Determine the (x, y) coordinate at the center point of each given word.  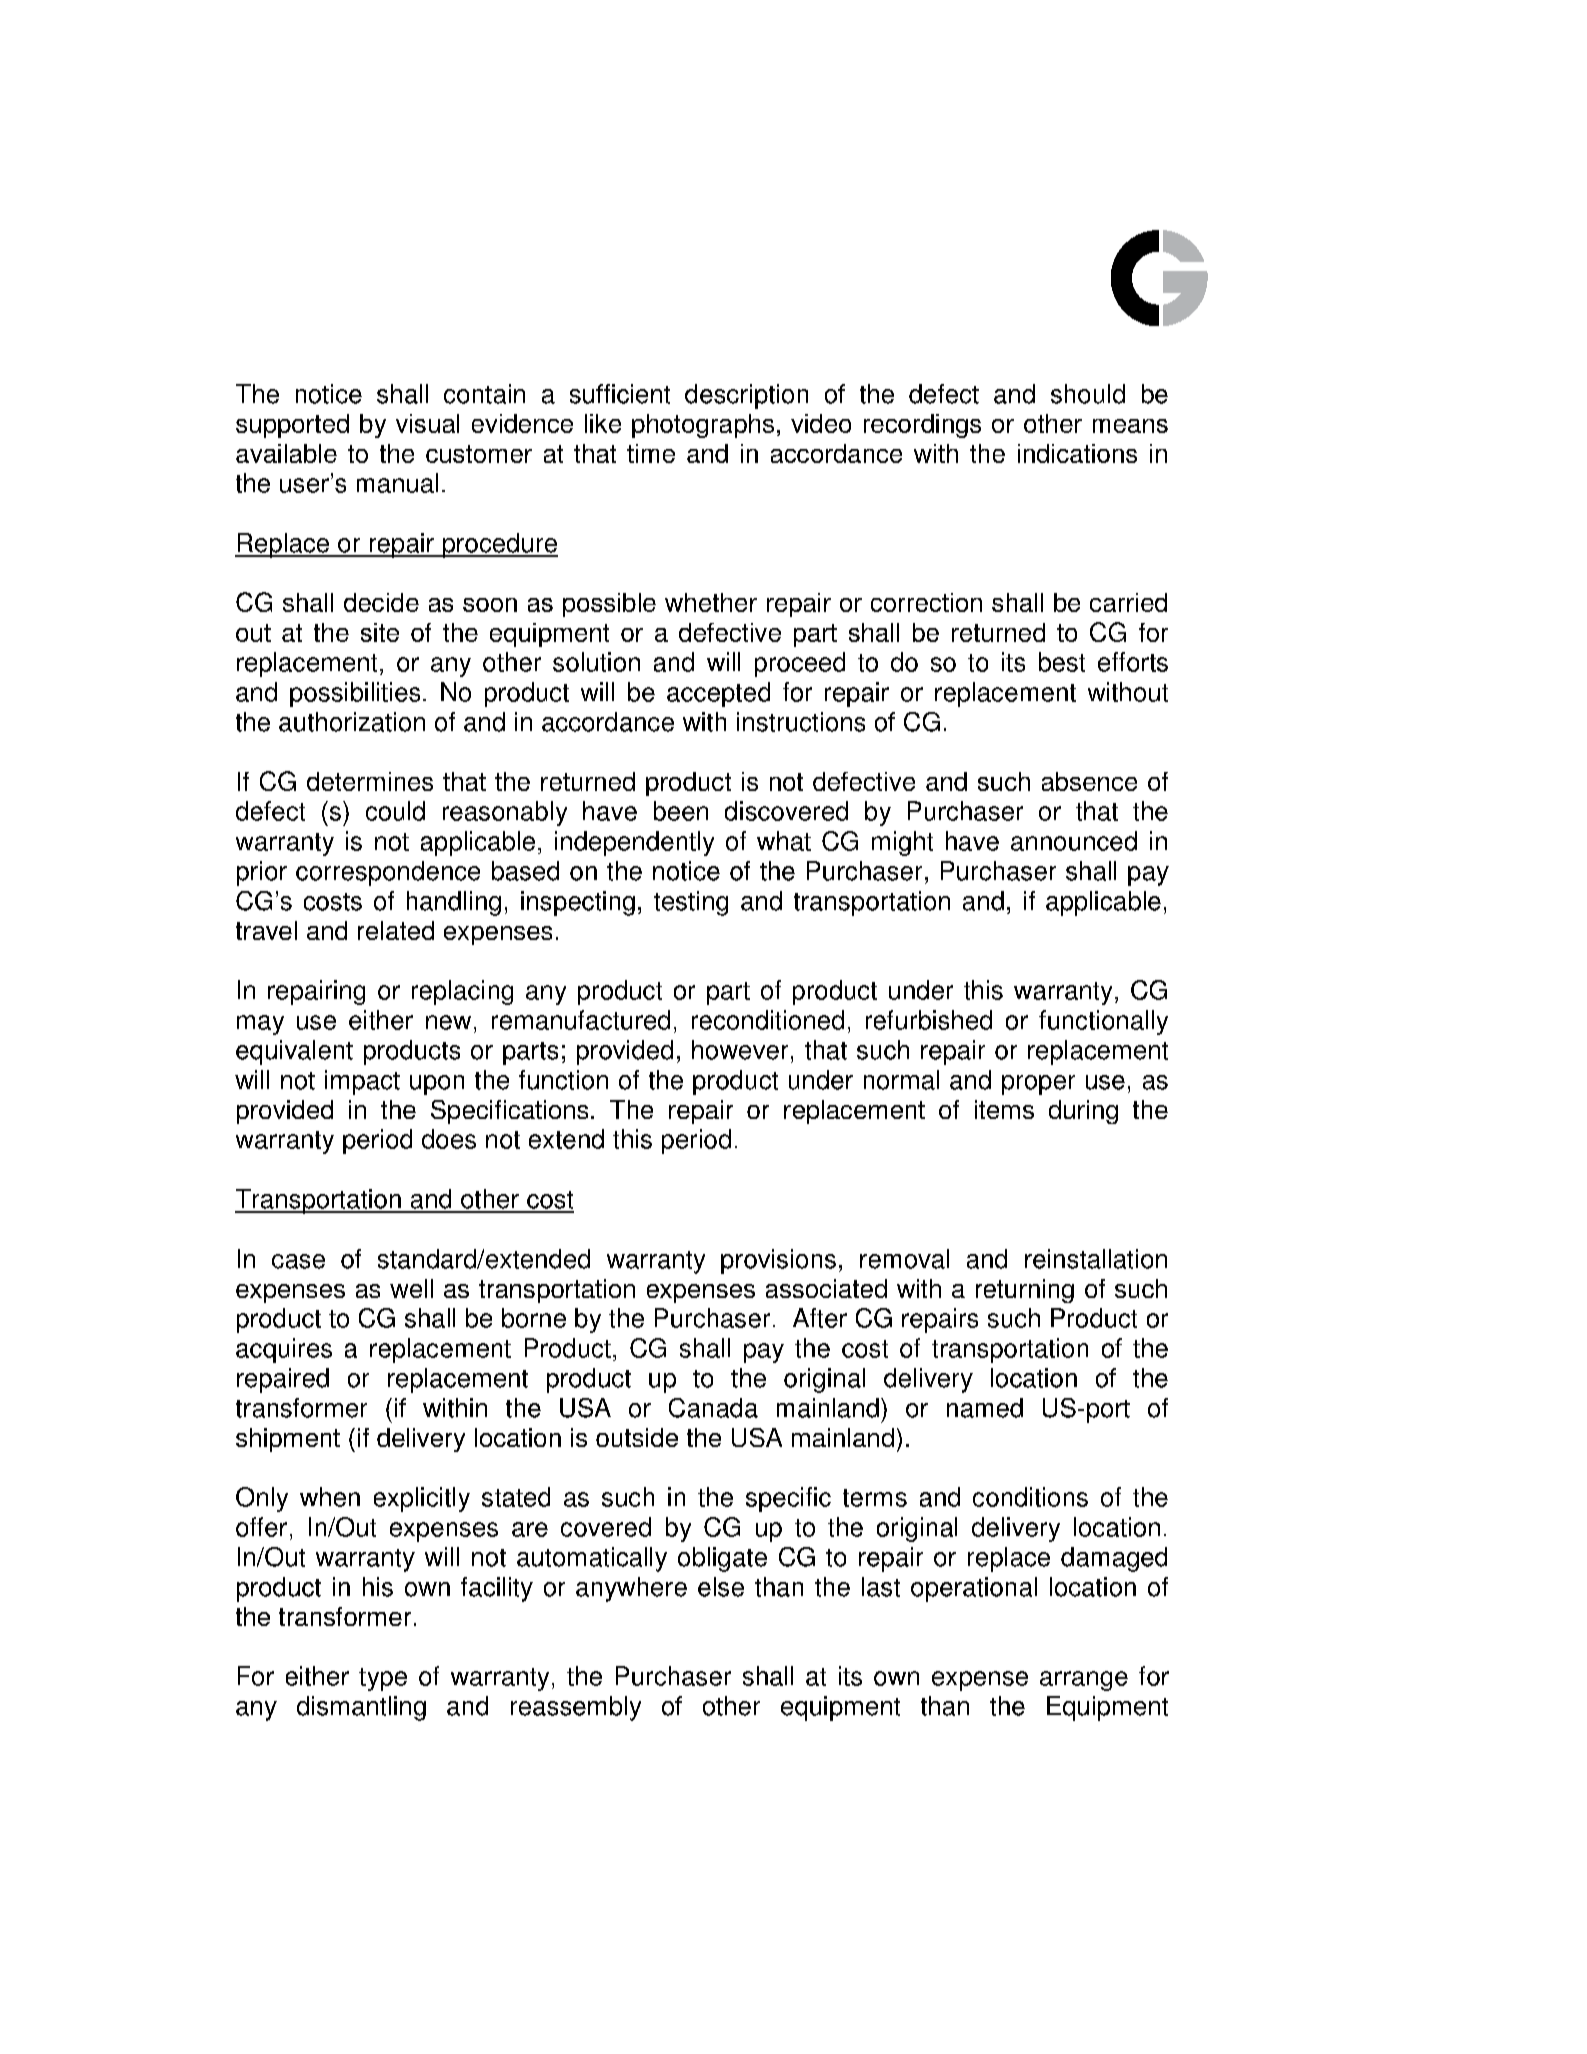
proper (1038, 1085)
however (740, 1050)
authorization (352, 722)
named (985, 1408)
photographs (703, 426)
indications (1077, 453)
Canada (713, 1408)
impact (362, 1082)
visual (427, 423)
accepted (718, 694)
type (383, 1679)
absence (1089, 781)
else (721, 1587)
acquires (284, 1350)
